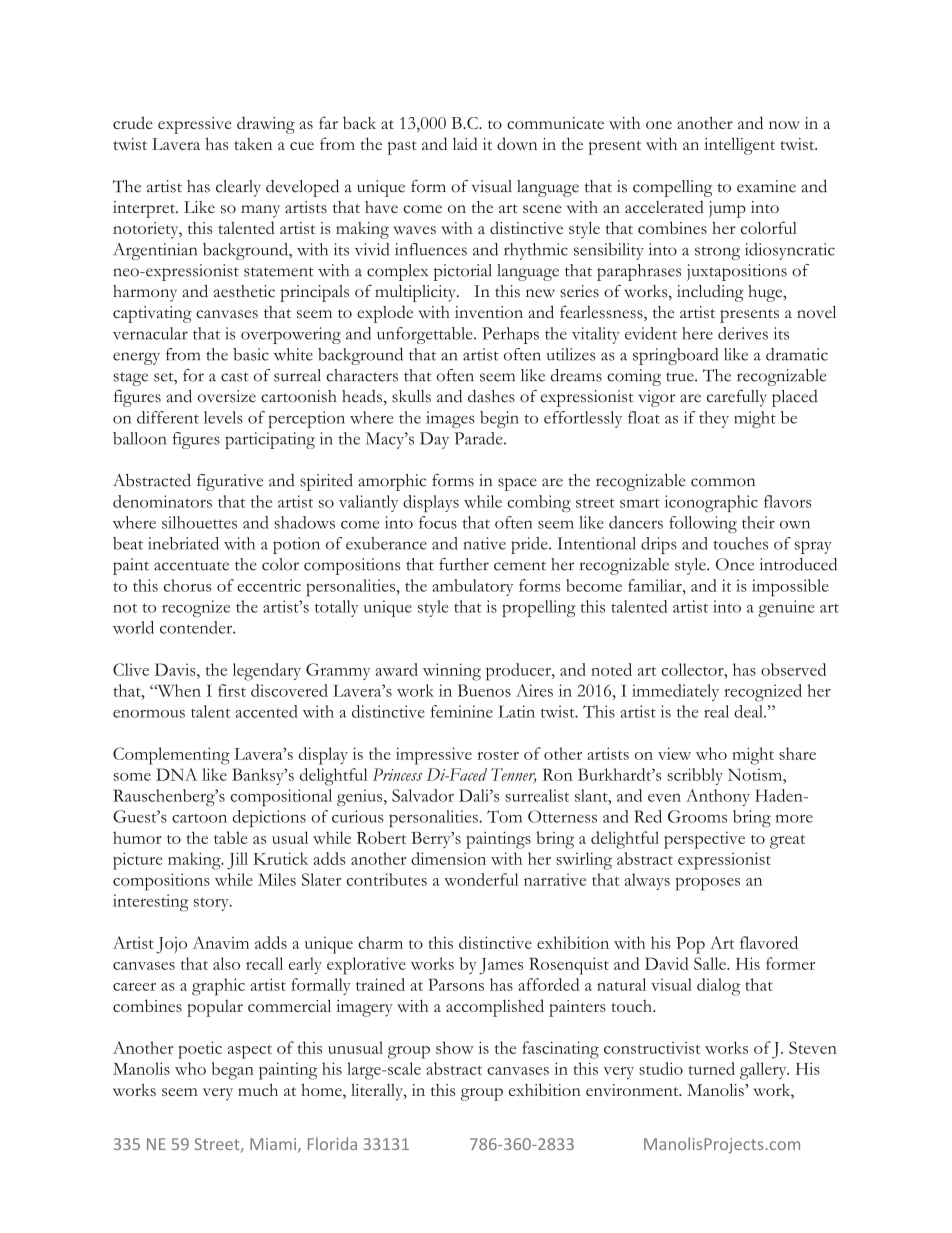  I want to click on figurative, so click(230, 482).
